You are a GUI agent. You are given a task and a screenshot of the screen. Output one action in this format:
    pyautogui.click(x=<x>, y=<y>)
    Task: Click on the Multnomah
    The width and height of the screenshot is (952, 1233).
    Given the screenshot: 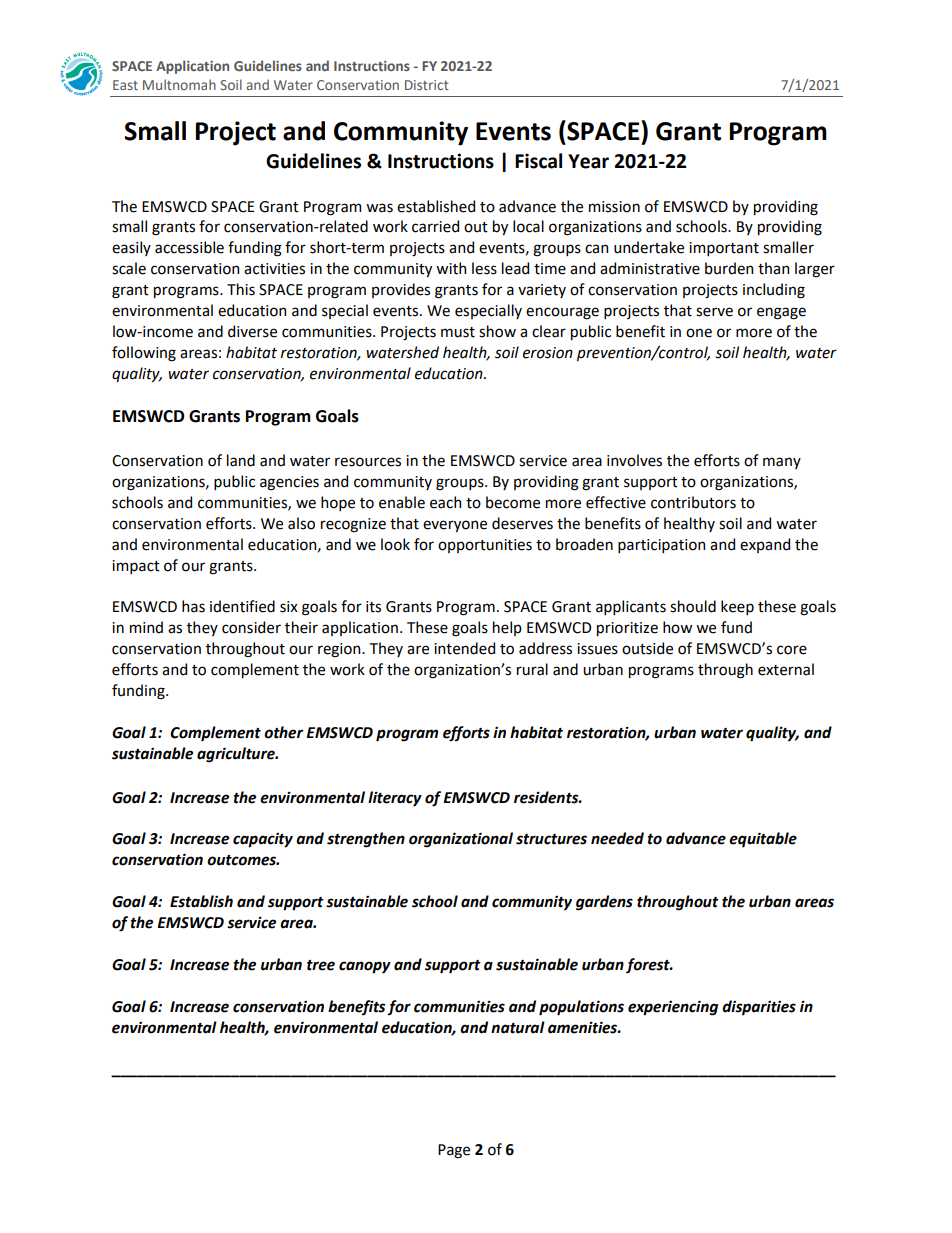 What is the action you would take?
    pyautogui.click(x=179, y=84)
